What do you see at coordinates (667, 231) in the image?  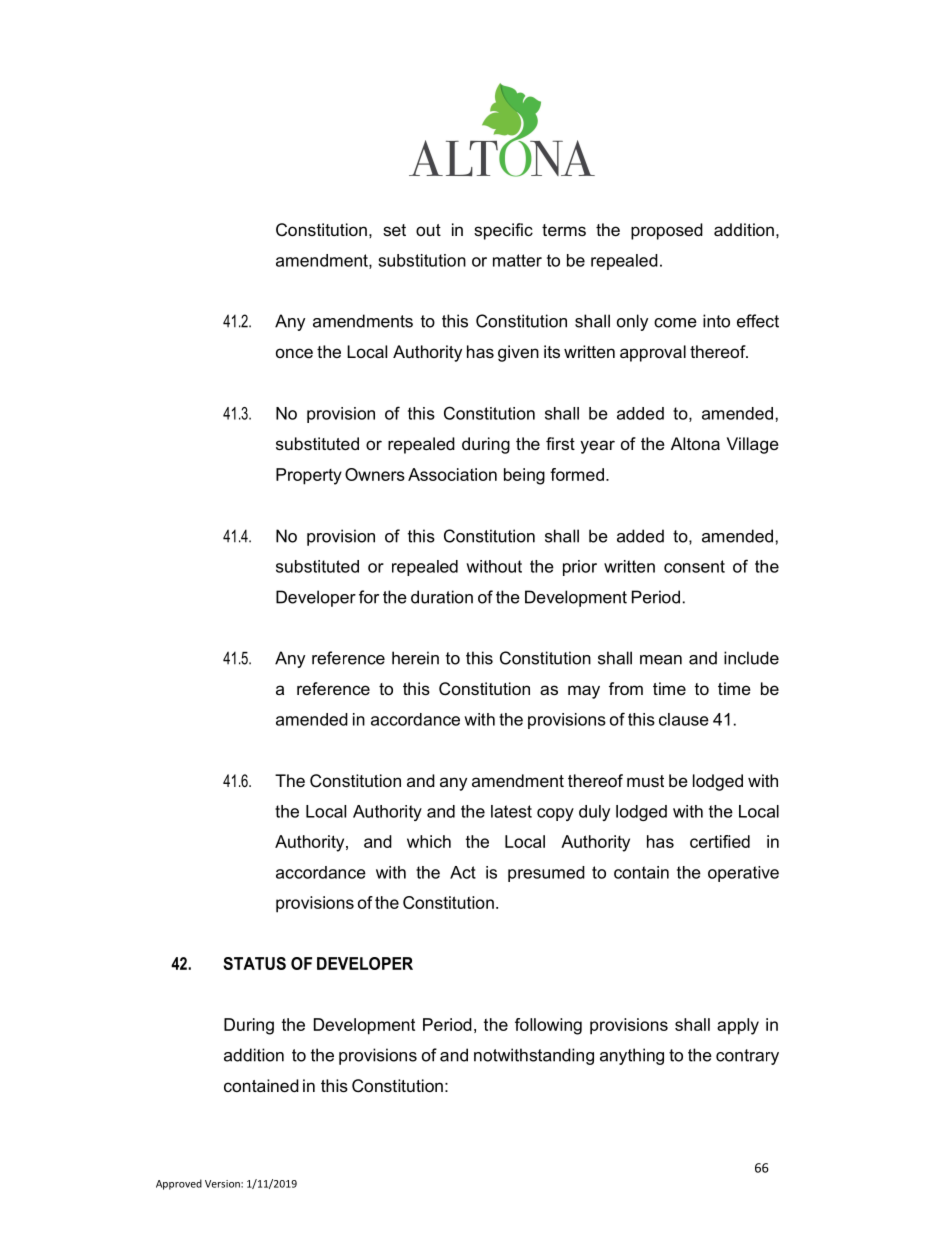 I see `proposed` at bounding box center [667, 231].
